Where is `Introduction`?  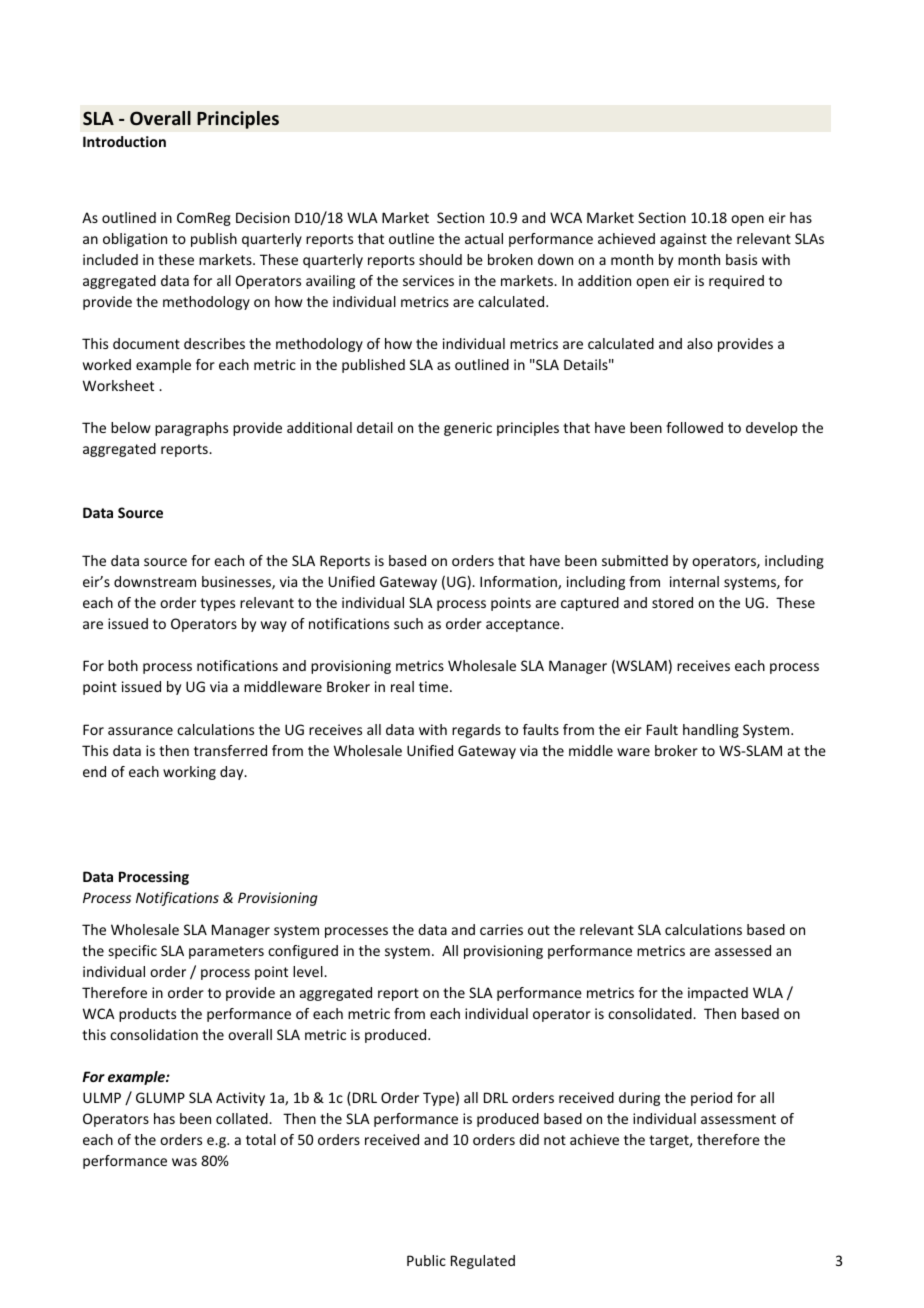
Introduction is located at coordinates (124, 141).
